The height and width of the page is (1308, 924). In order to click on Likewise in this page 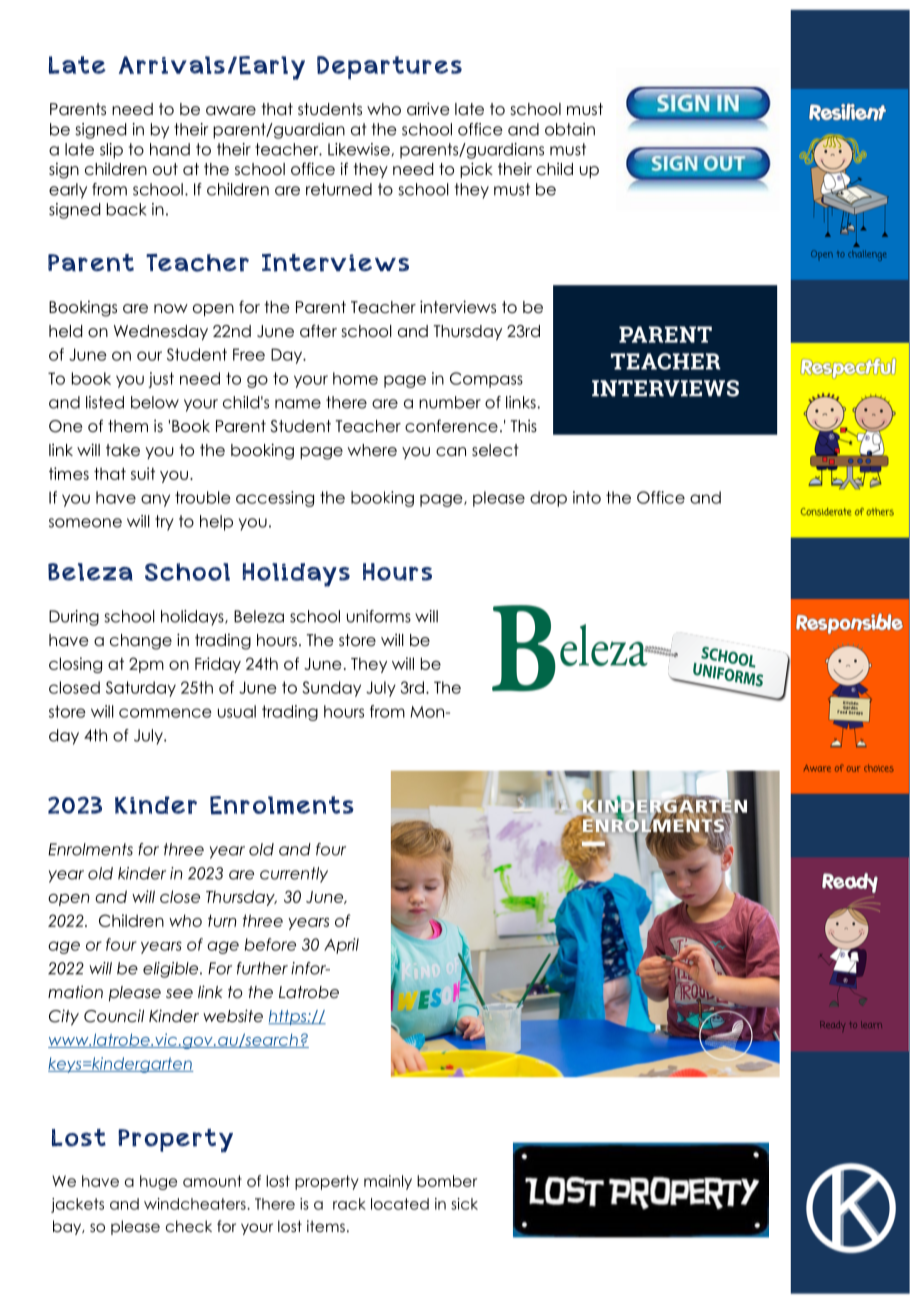, I will do `click(359, 149)`.
